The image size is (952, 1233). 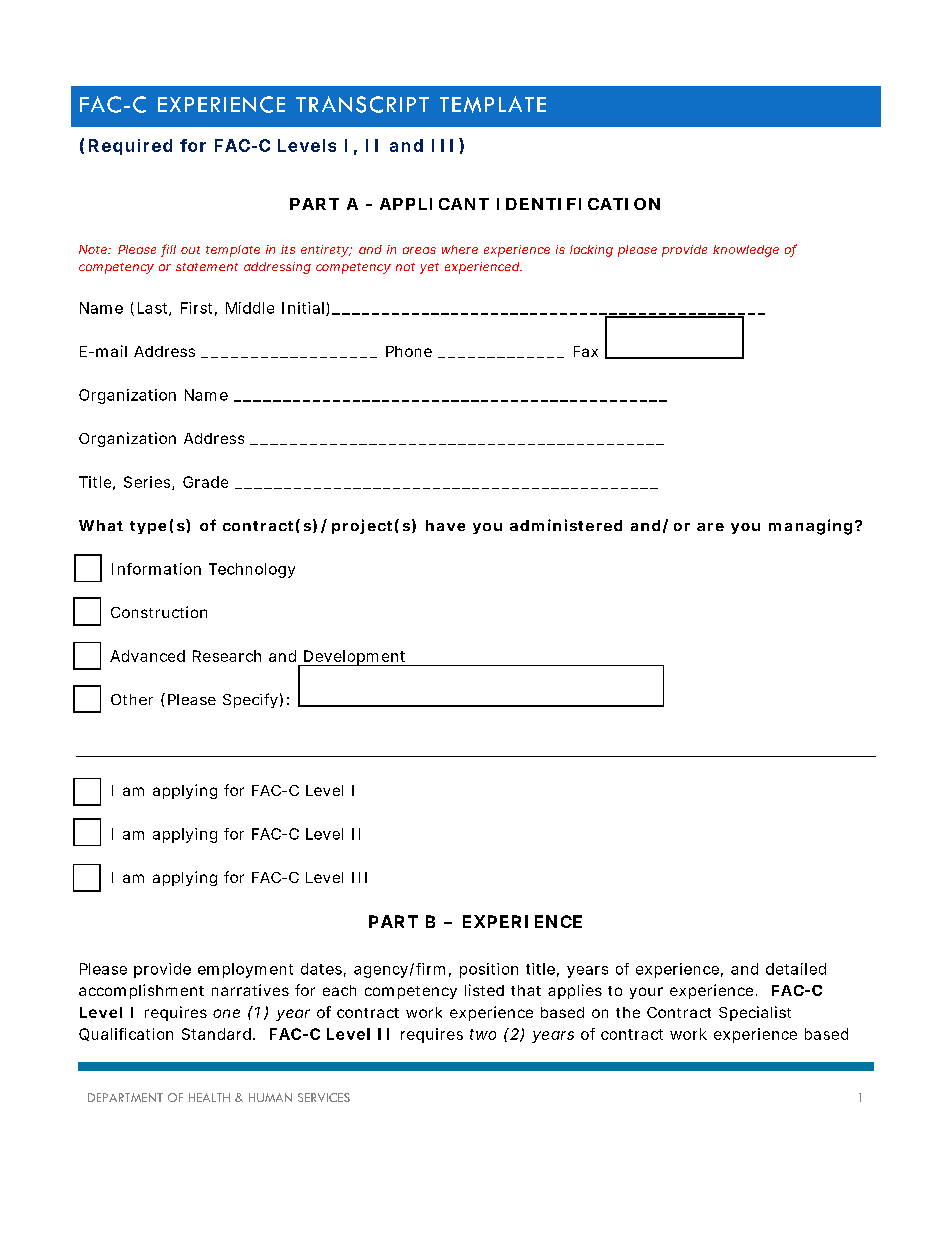 I want to click on Construction, so click(x=159, y=612).
